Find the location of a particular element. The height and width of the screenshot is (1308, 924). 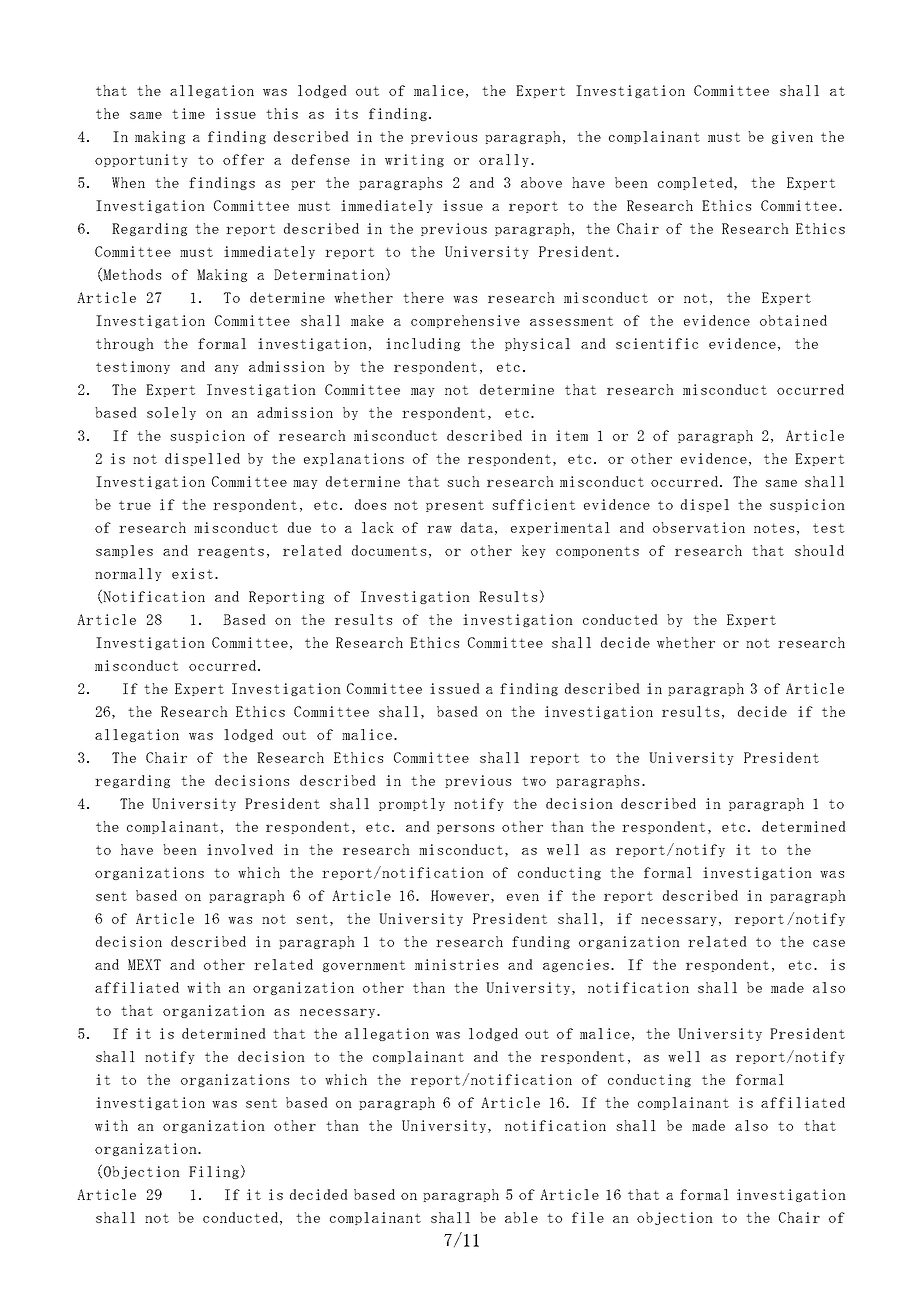

any is located at coordinates (227, 369).
